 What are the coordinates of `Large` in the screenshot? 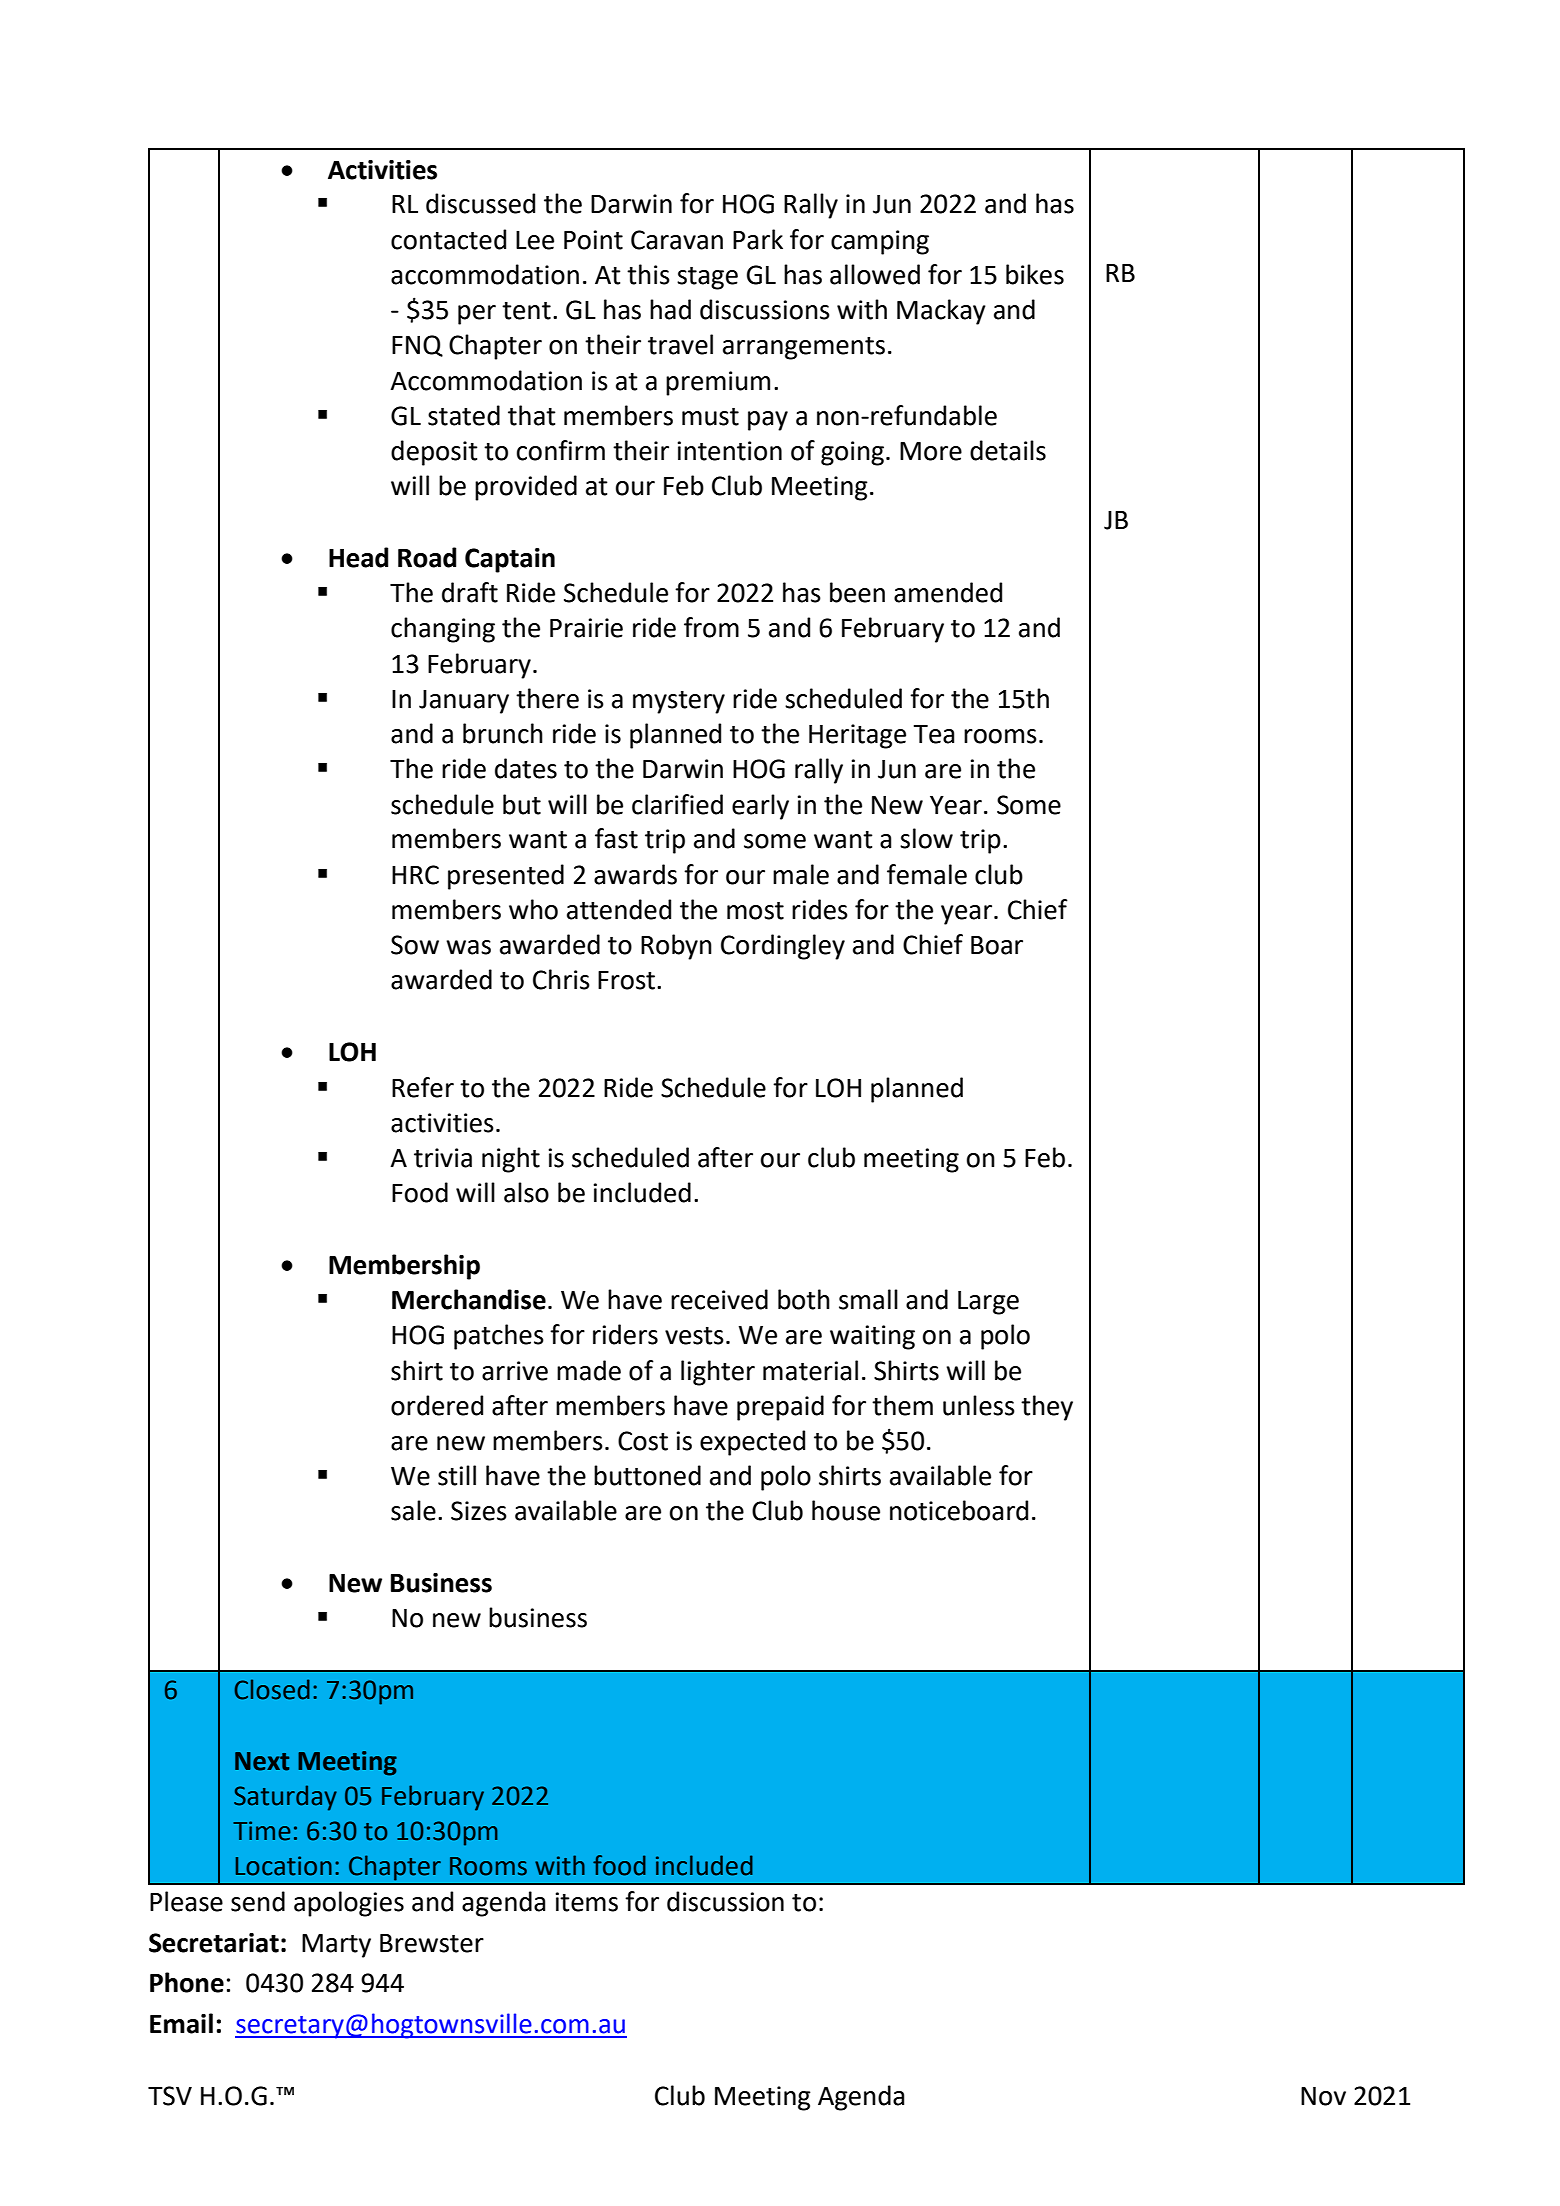 It's located at (988, 1303).
